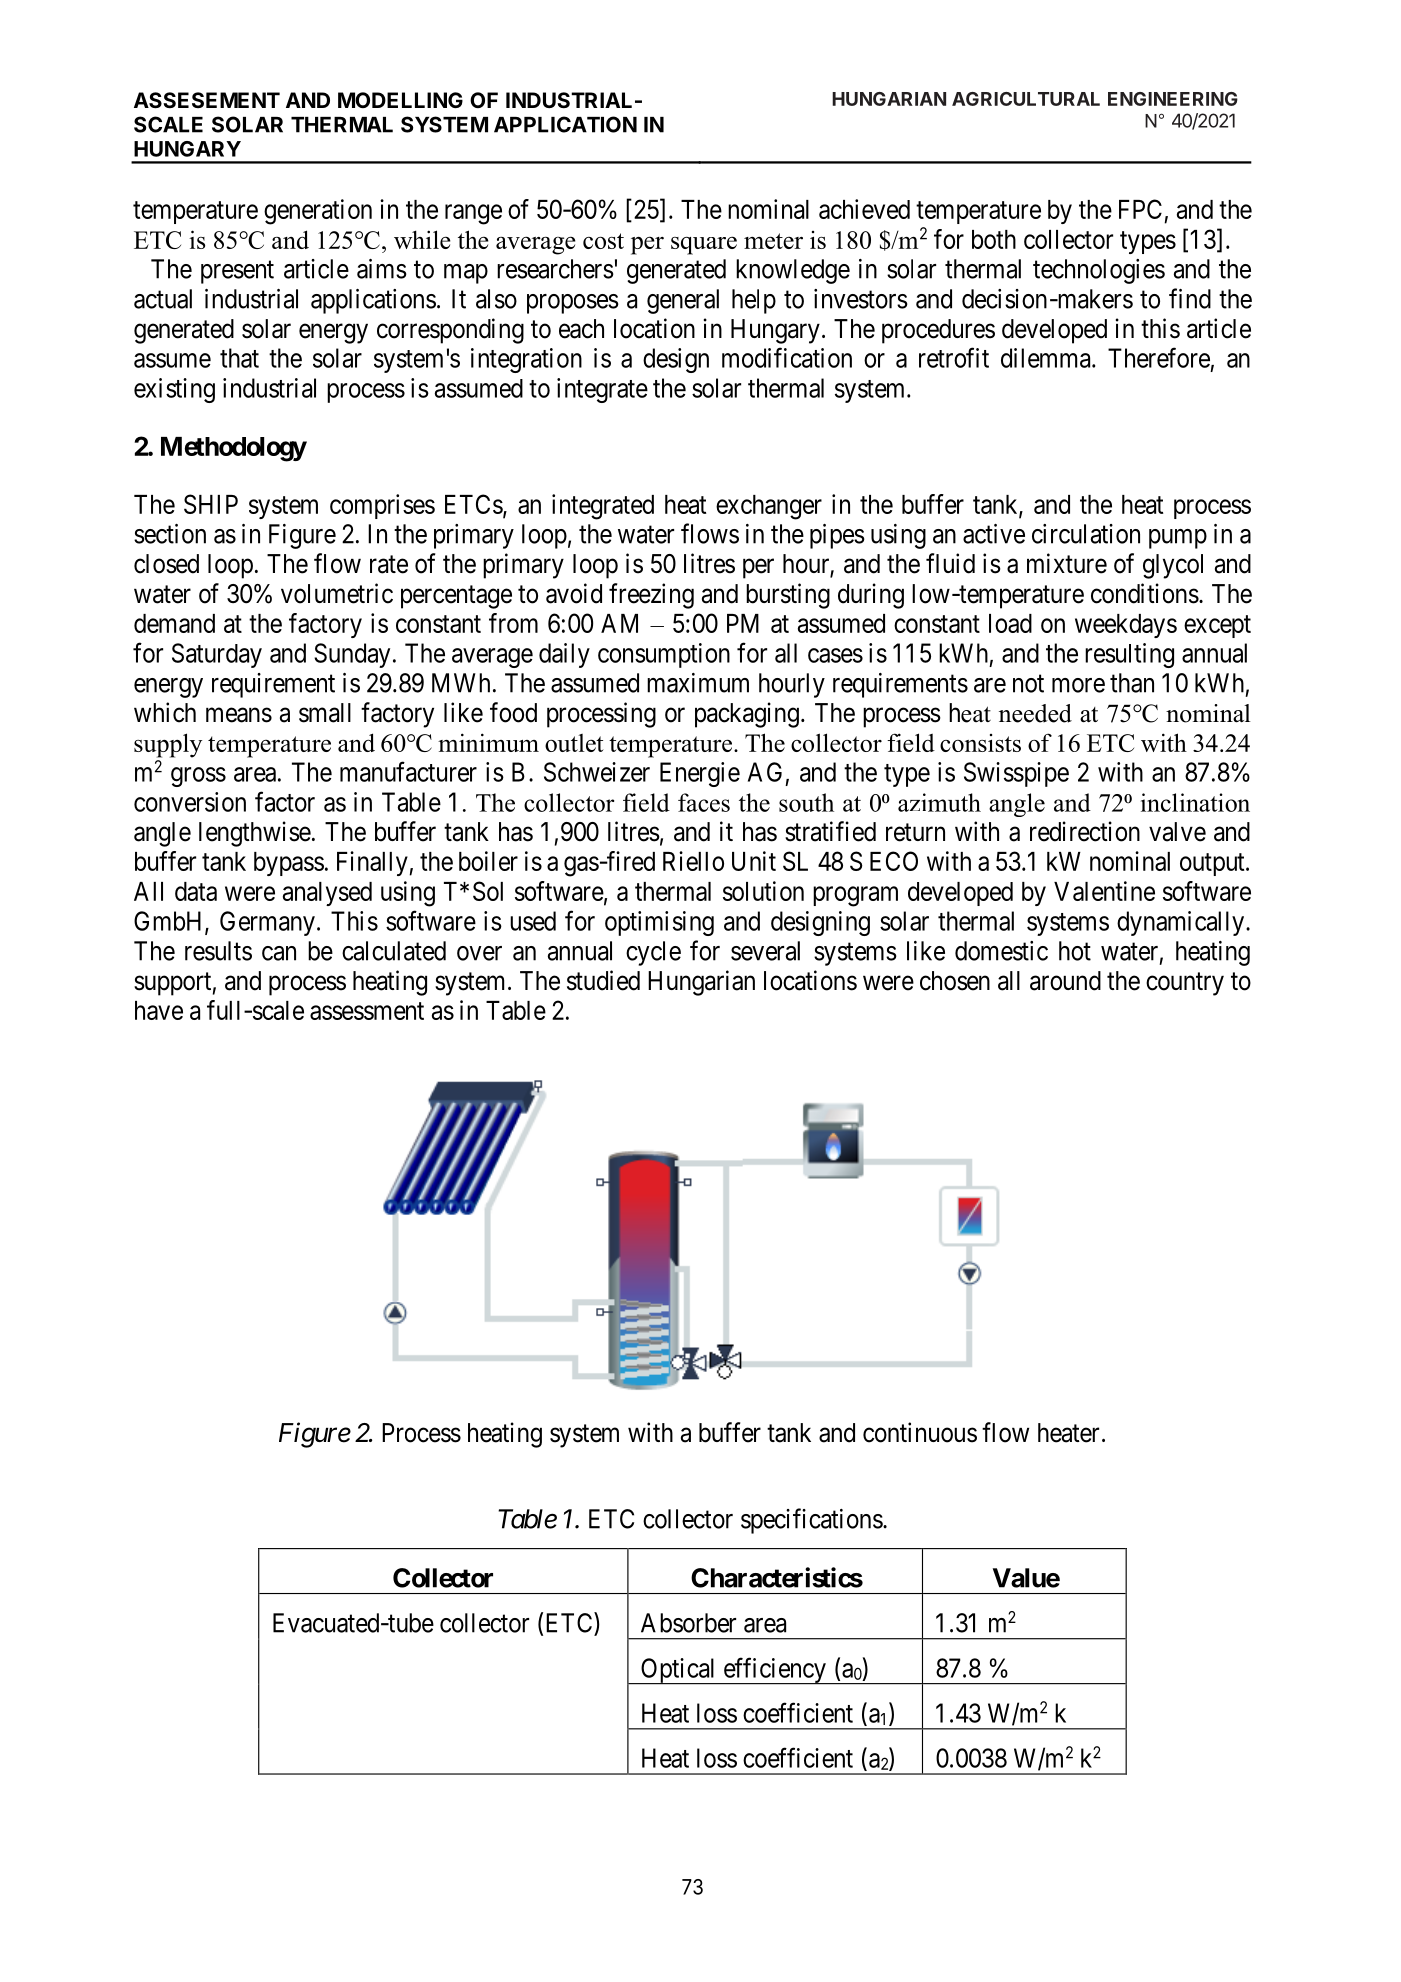 The width and height of the page is (1401, 1982). What do you see at coordinates (327, 894) in the page?
I see `analysed` at bounding box center [327, 894].
